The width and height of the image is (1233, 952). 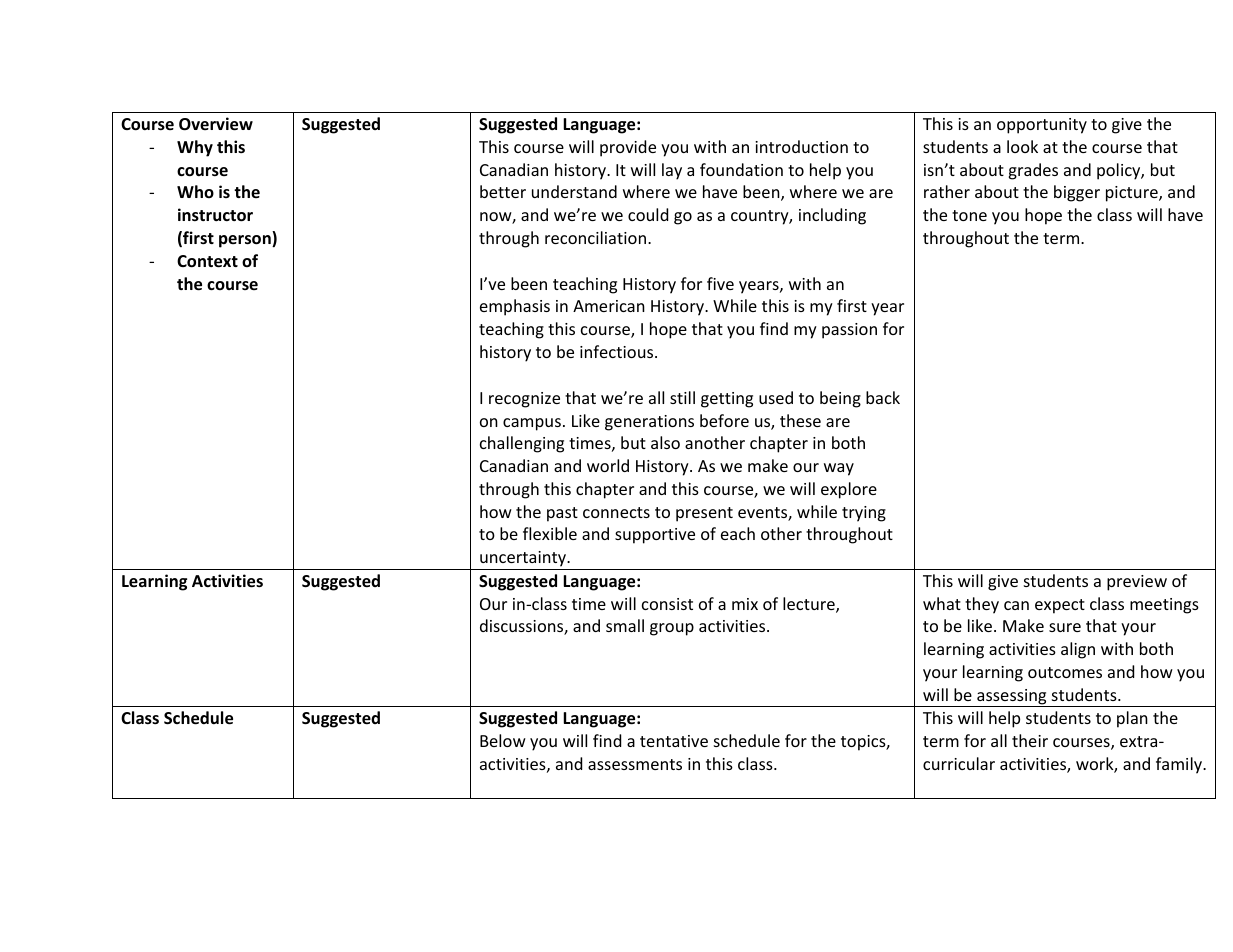 I want to click on Below, so click(x=503, y=740).
